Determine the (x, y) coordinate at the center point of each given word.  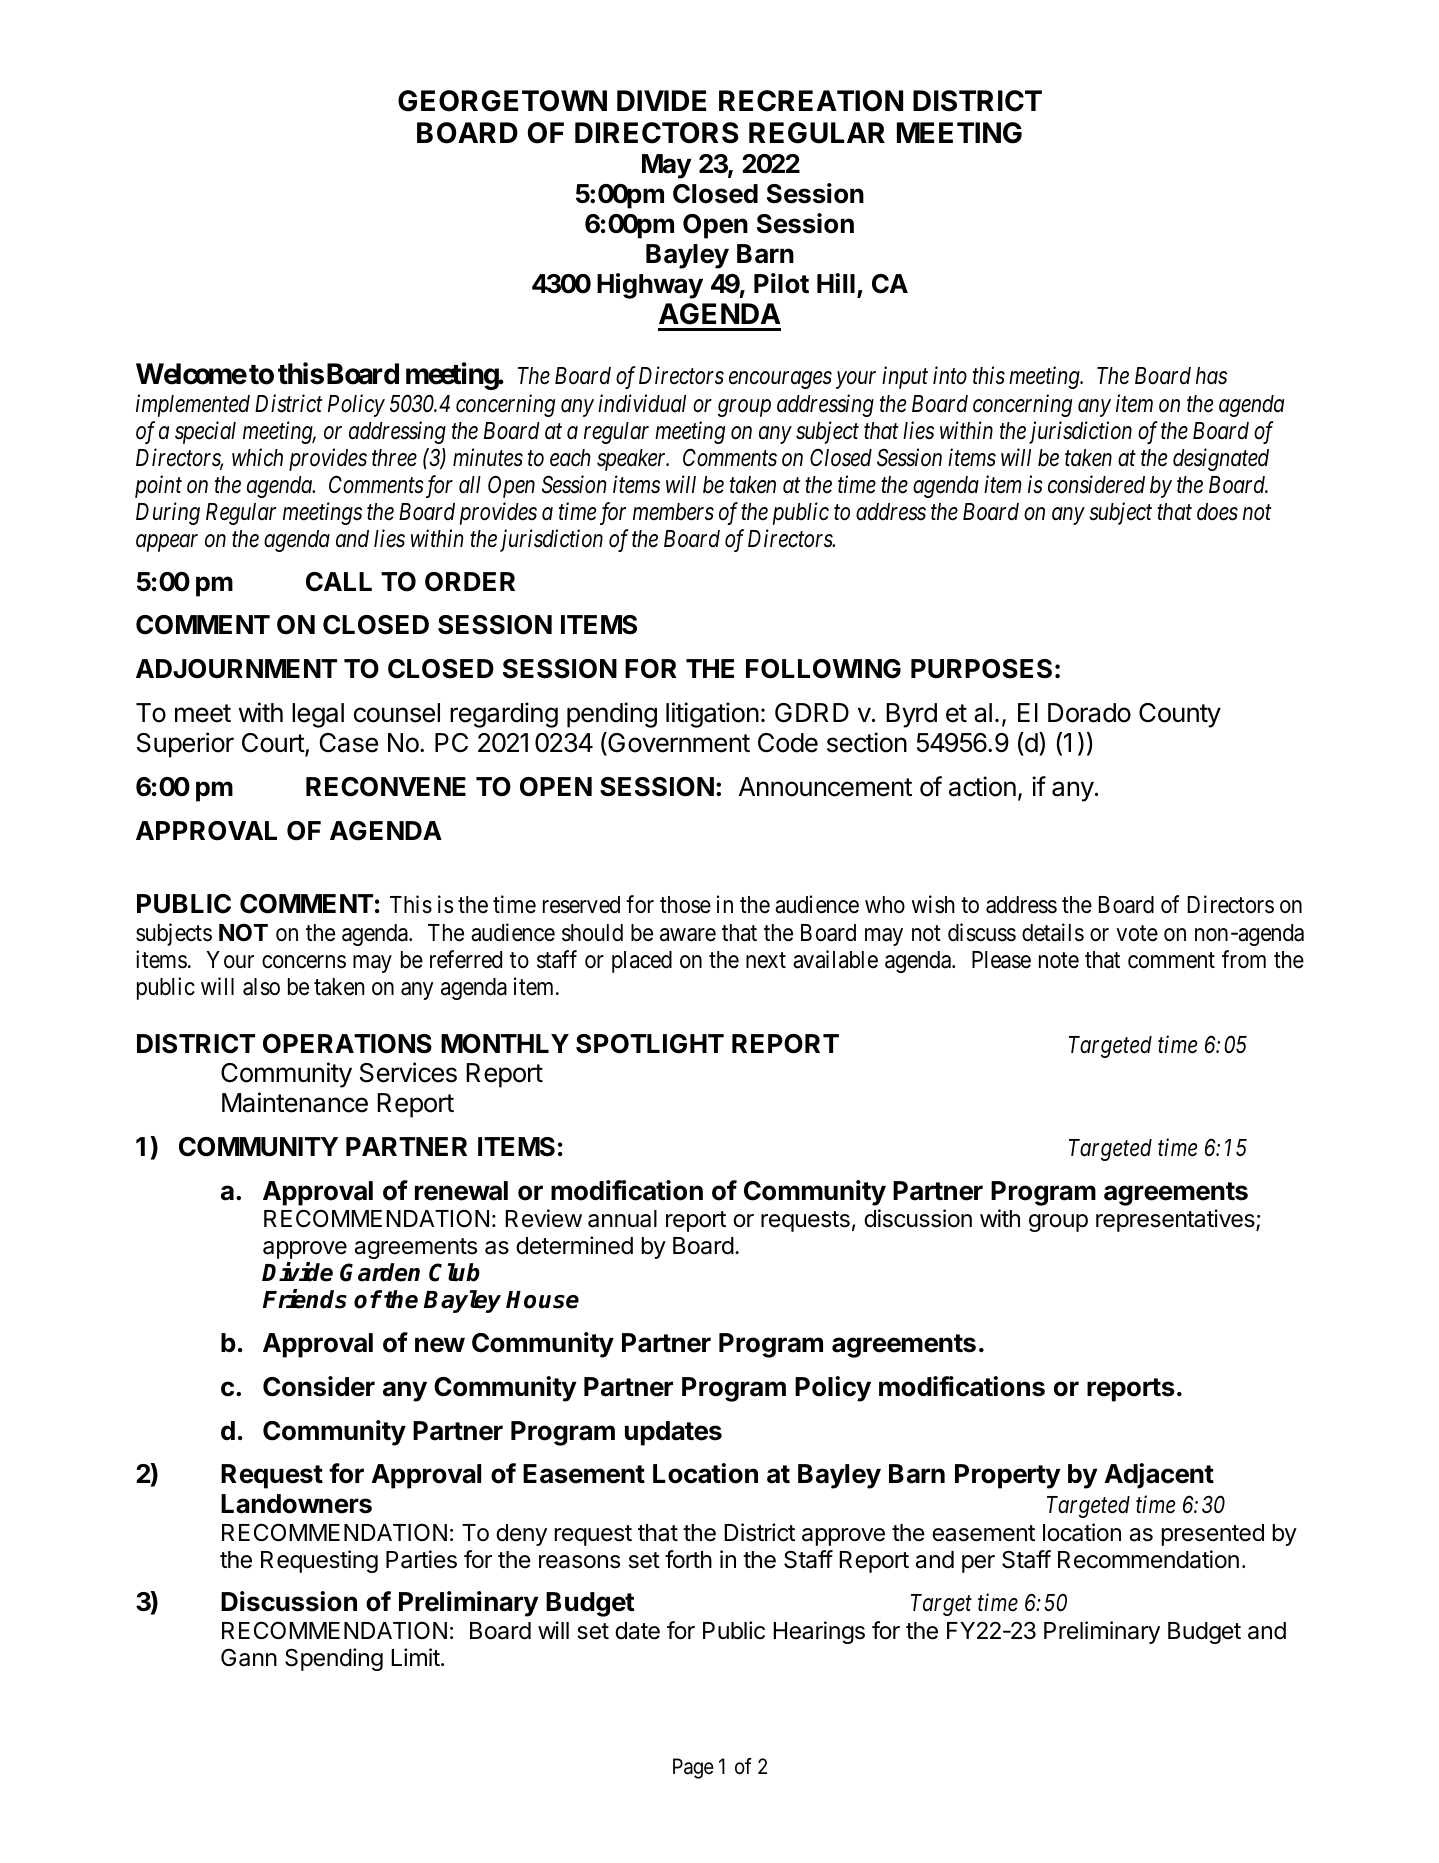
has (1211, 376)
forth (688, 1559)
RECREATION (811, 101)
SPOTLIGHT (650, 1044)
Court (274, 744)
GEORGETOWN (502, 101)
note (1059, 960)
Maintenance (295, 1102)
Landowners (296, 1504)
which (257, 457)
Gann (249, 1657)
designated (1221, 459)
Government (678, 743)
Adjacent (1159, 1476)
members (673, 512)
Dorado (1089, 713)
